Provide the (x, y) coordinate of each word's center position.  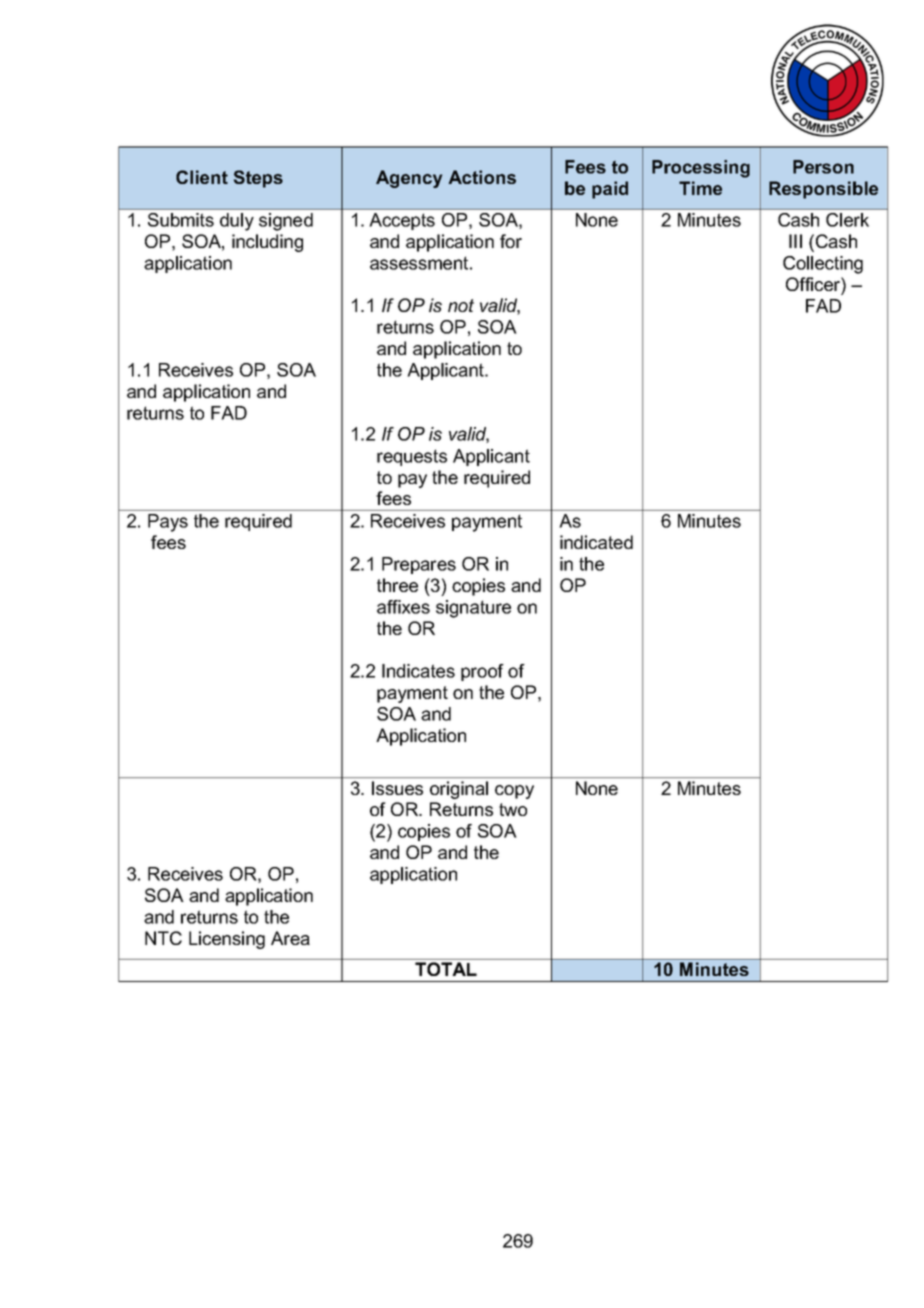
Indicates (418, 671)
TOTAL (446, 969)
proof (482, 672)
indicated (596, 542)
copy (514, 792)
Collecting (823, 265)
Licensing (227, 940)
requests (412, 457)
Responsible (823, 190)
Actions (482, 177)
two (513, 809)
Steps (258, 179)
